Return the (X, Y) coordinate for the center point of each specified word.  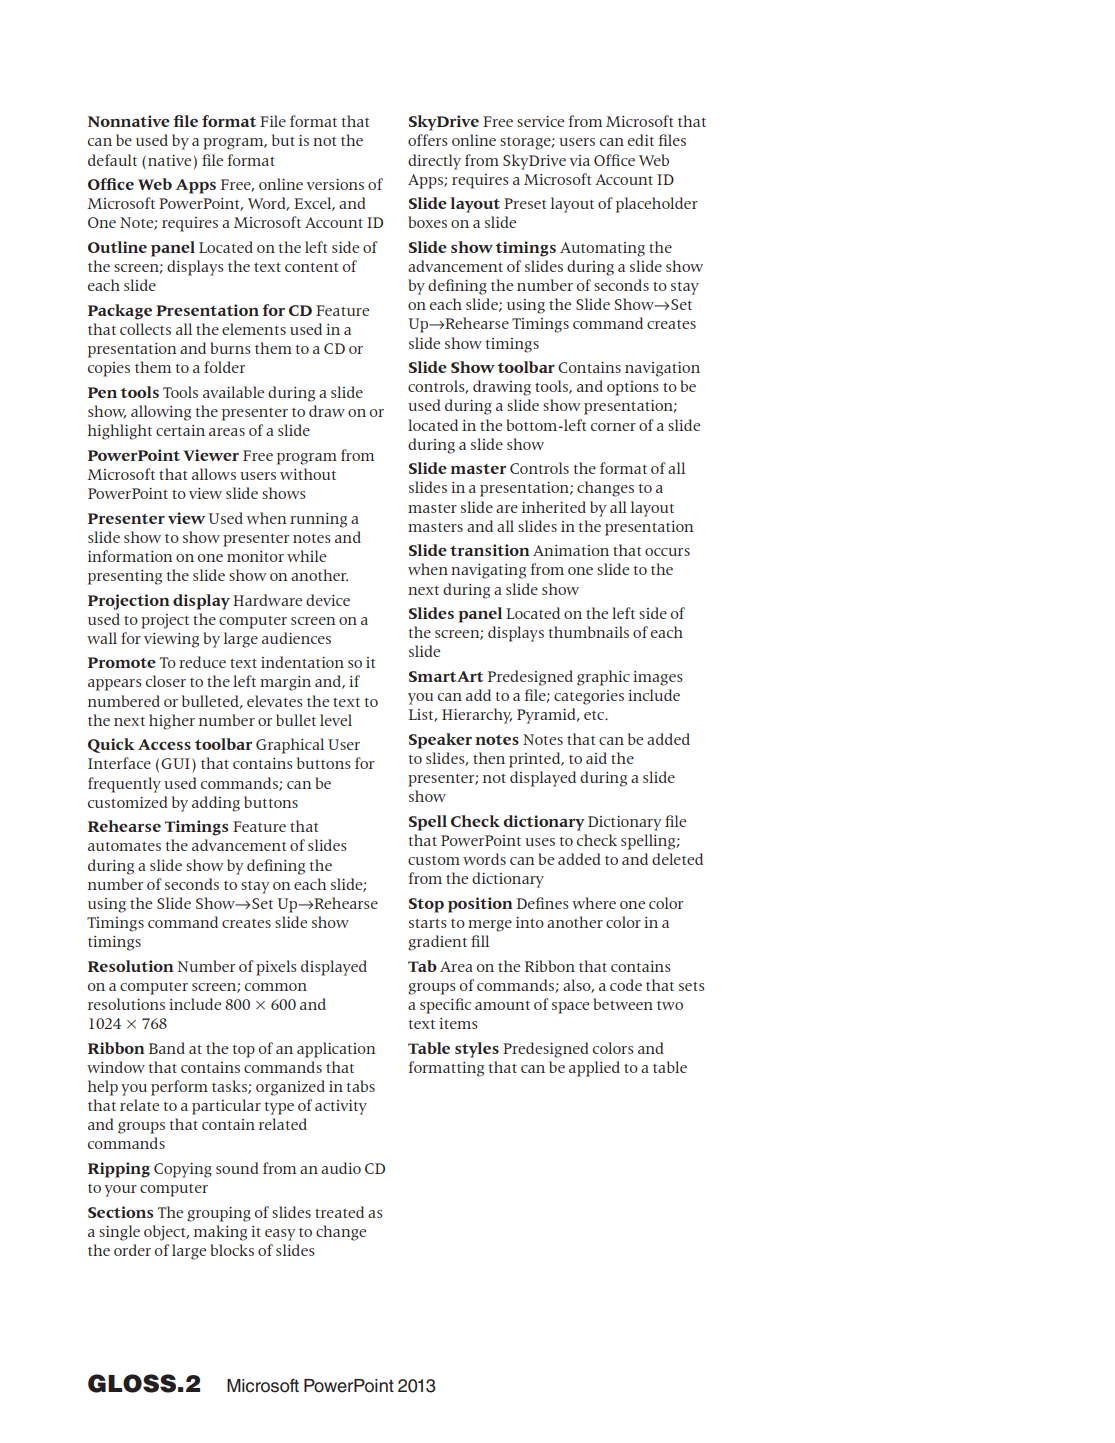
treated (339, 1212)
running (318, 520)
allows (214, 474)
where (594, 903)
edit (641, 140)
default (112, 160)
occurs (667, 552)
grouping (219, 1214)
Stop (426, 905)
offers (428, 140)
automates (124, 846)
